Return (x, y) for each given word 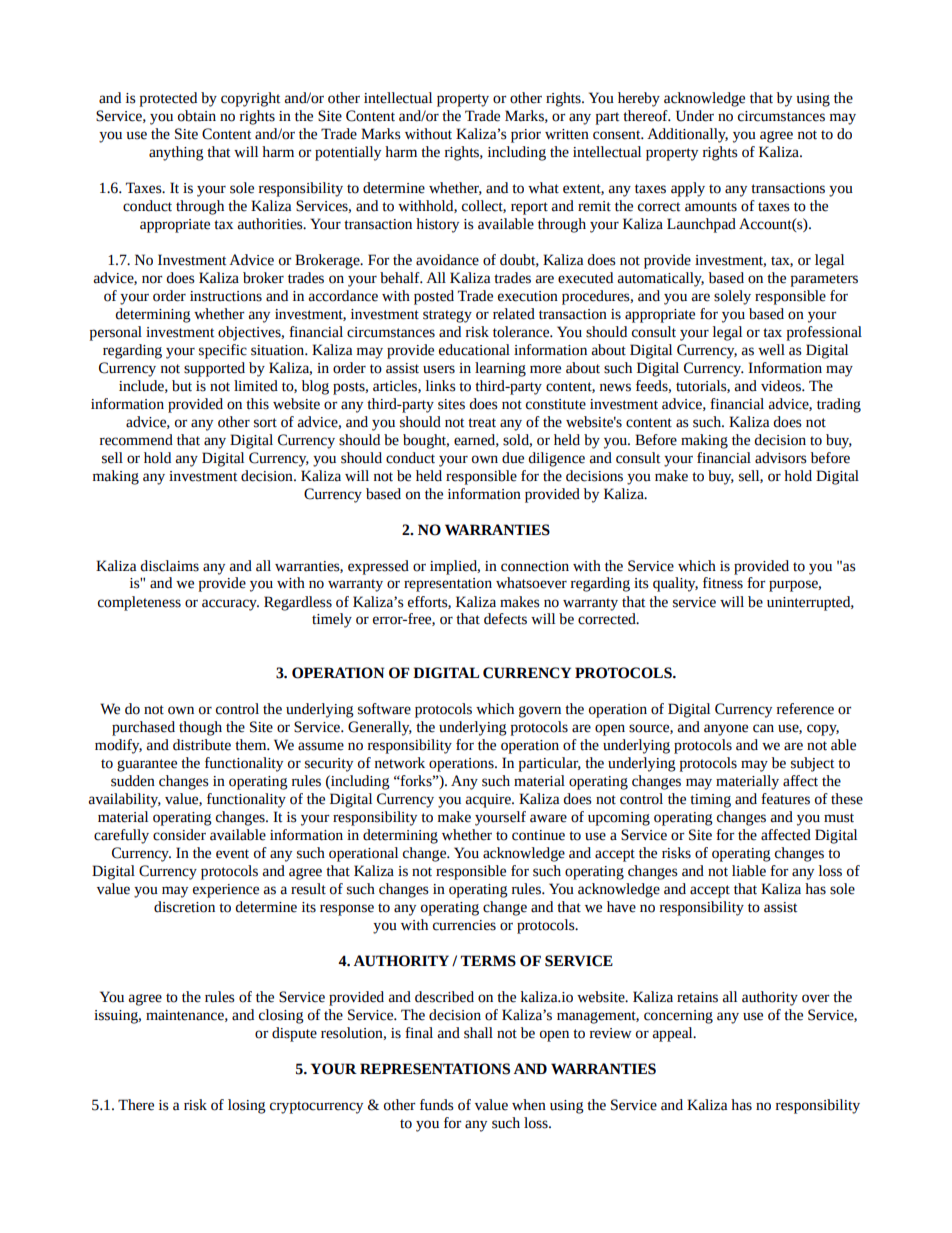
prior (526, 136)
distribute (202, 745)
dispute (294, 1034)
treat (482, 423)
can (763, 728)
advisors (781, 458)
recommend (136, 440)
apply (688, 189)
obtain (197, 116)
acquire (489, 801)
